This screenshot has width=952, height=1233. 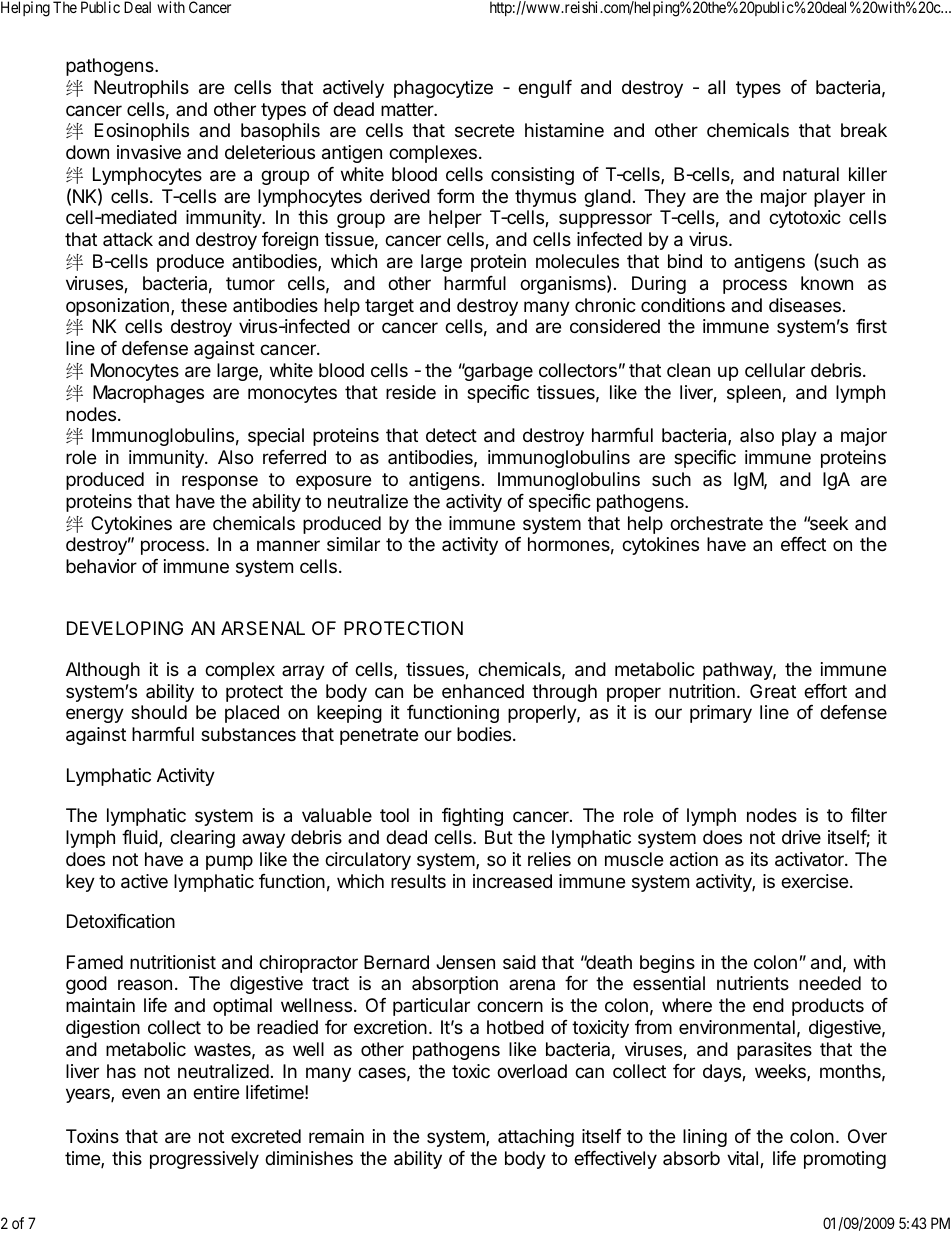 I want to click on enhanced, so click(x=483, y=691).
